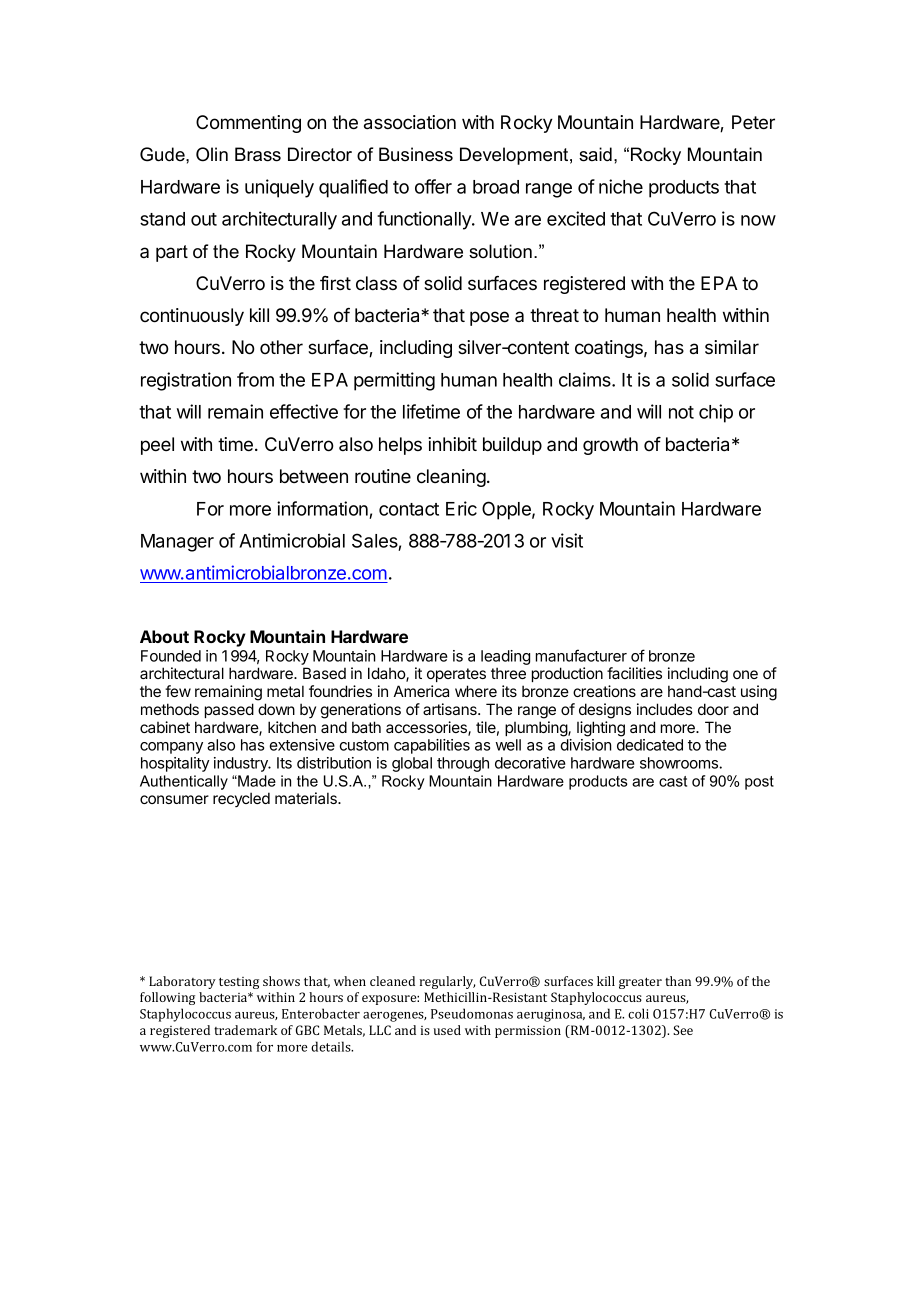 Image resolution: width=924 pixels, height=1309 pixels. Describe the element at coordinates (683, 1030) in the page. I see `See` at that location.
